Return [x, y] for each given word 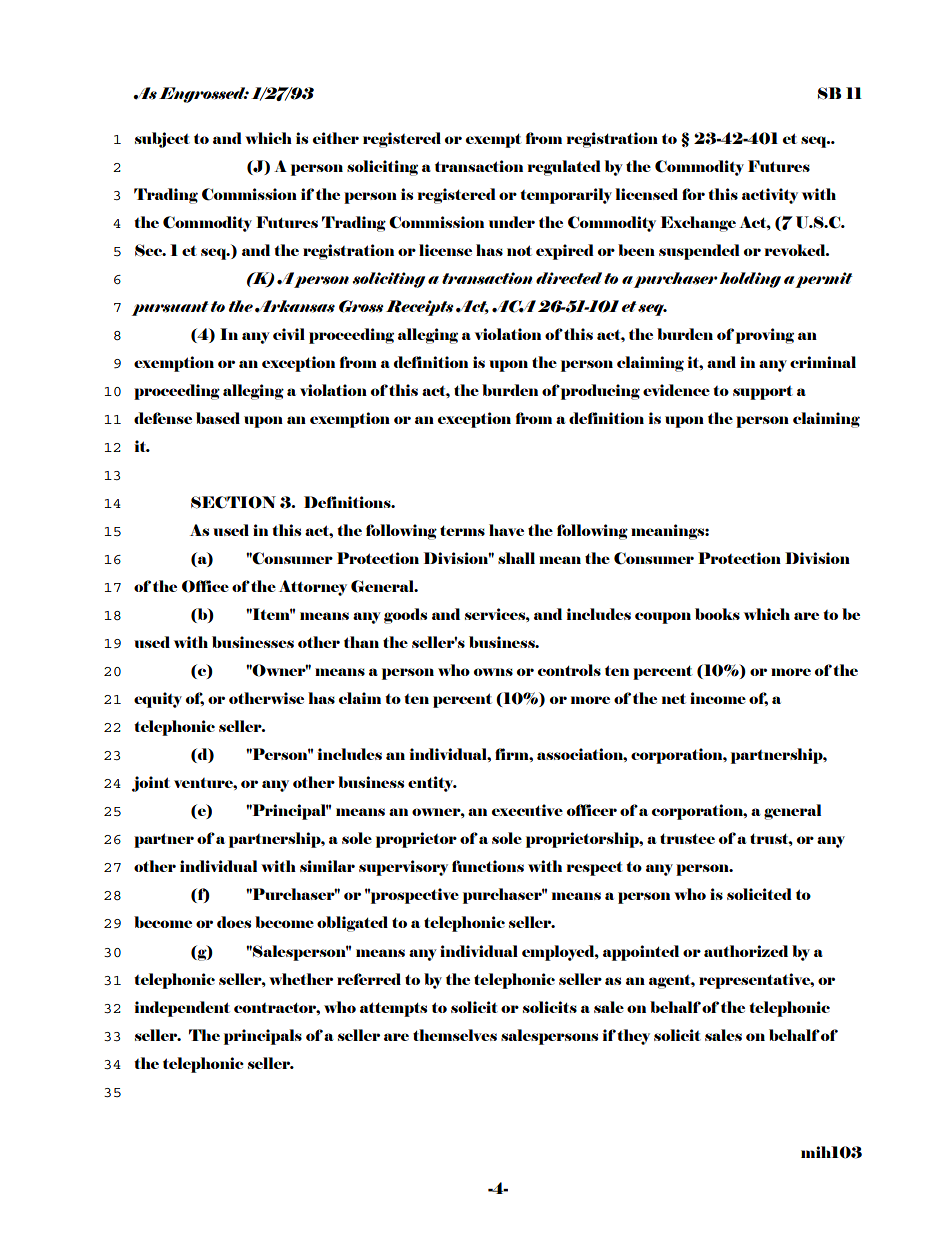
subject [162, 140]
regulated [564, 168]
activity [770, 196]
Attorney [313, 588]
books [717, 614]
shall [516, 558]
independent [182, 1009]
